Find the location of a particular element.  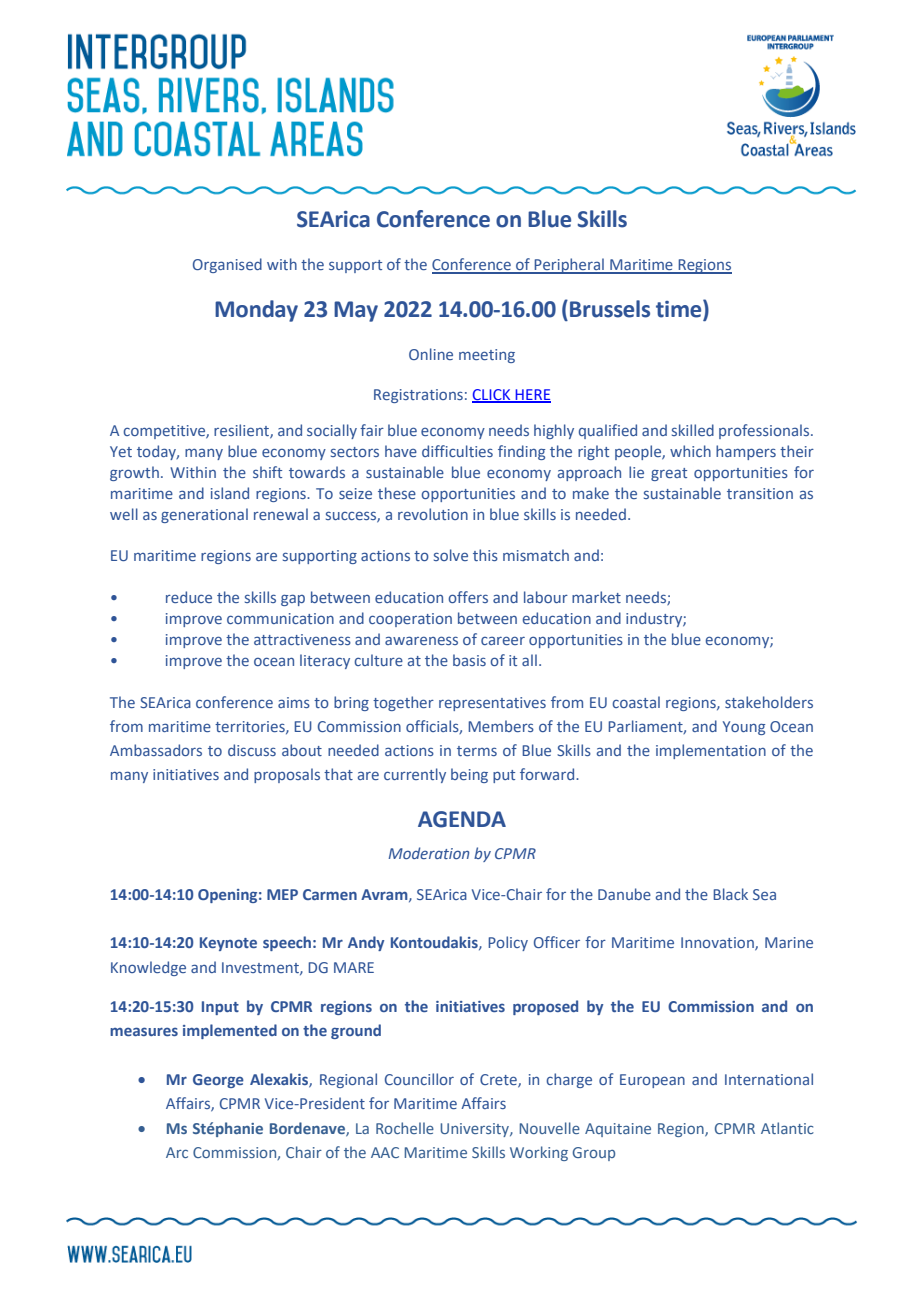

Brussels is located at coordinates (610, 309).
